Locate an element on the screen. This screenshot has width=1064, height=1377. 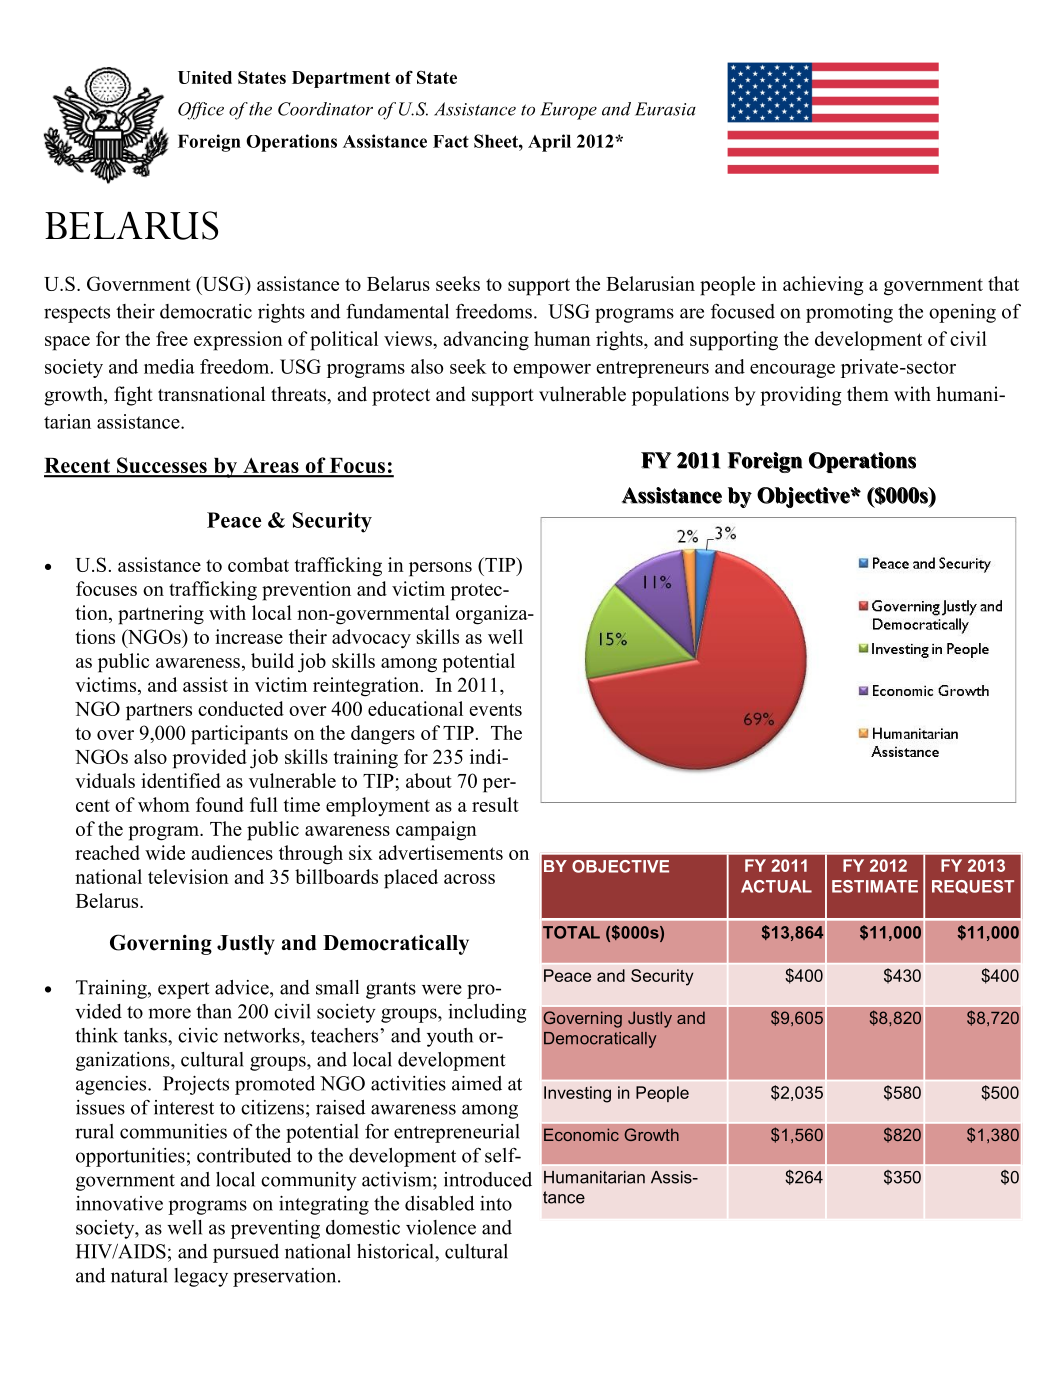
legacy is located at coordinates (201, 1277).
